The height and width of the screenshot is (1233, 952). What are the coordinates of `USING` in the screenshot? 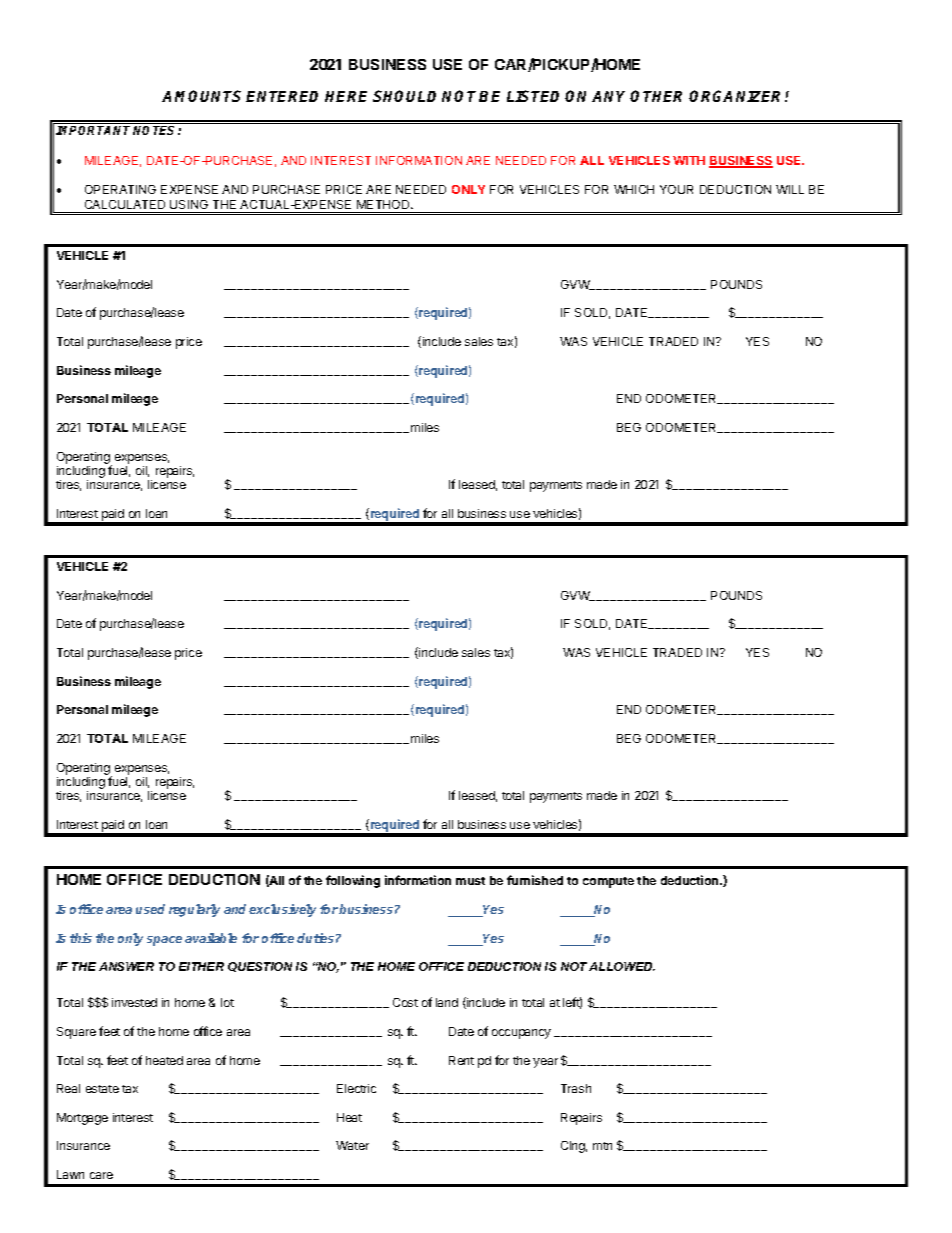 It's located at (189, 204).
